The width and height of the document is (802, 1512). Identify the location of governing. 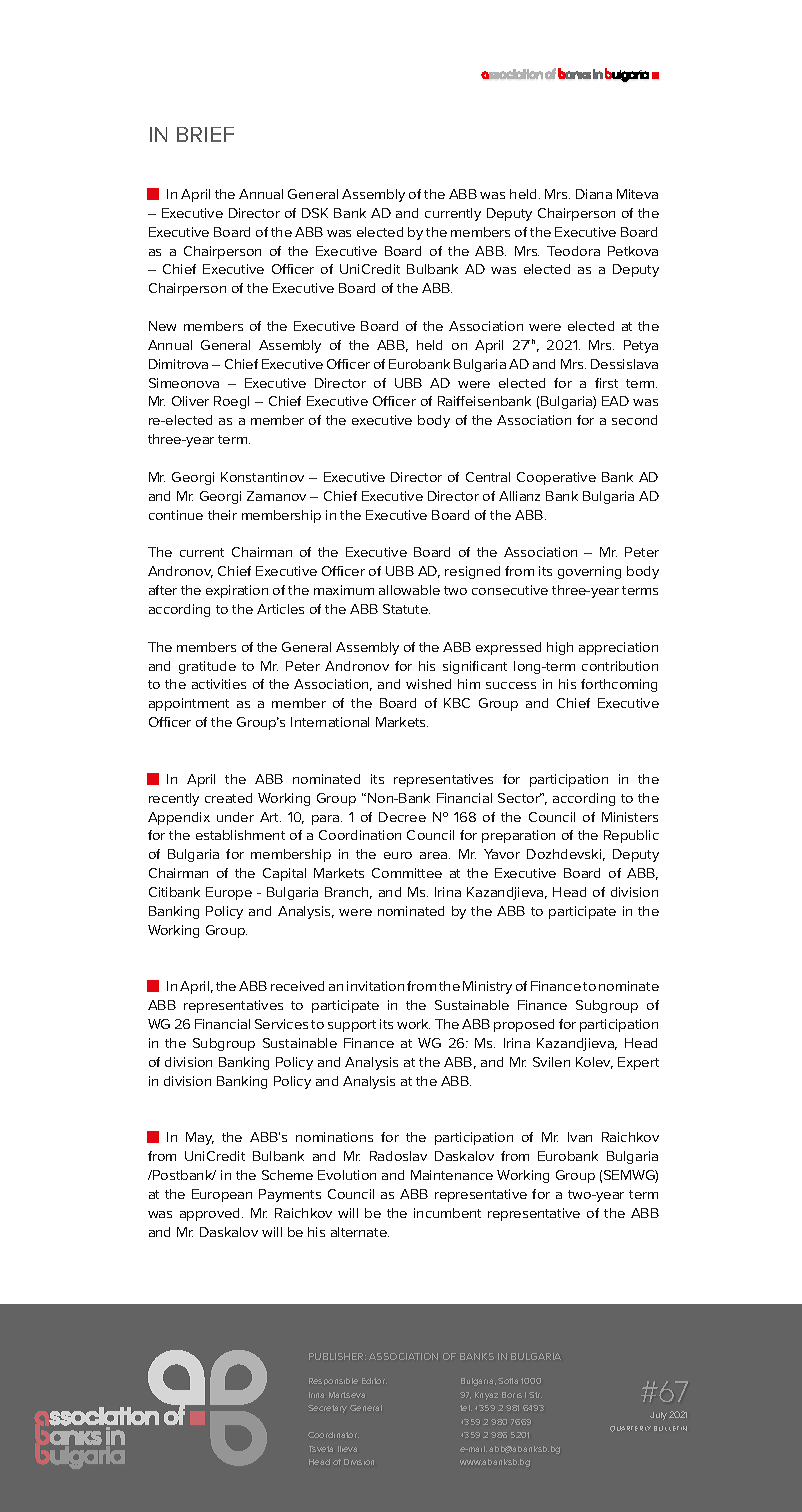
(589, 572).
